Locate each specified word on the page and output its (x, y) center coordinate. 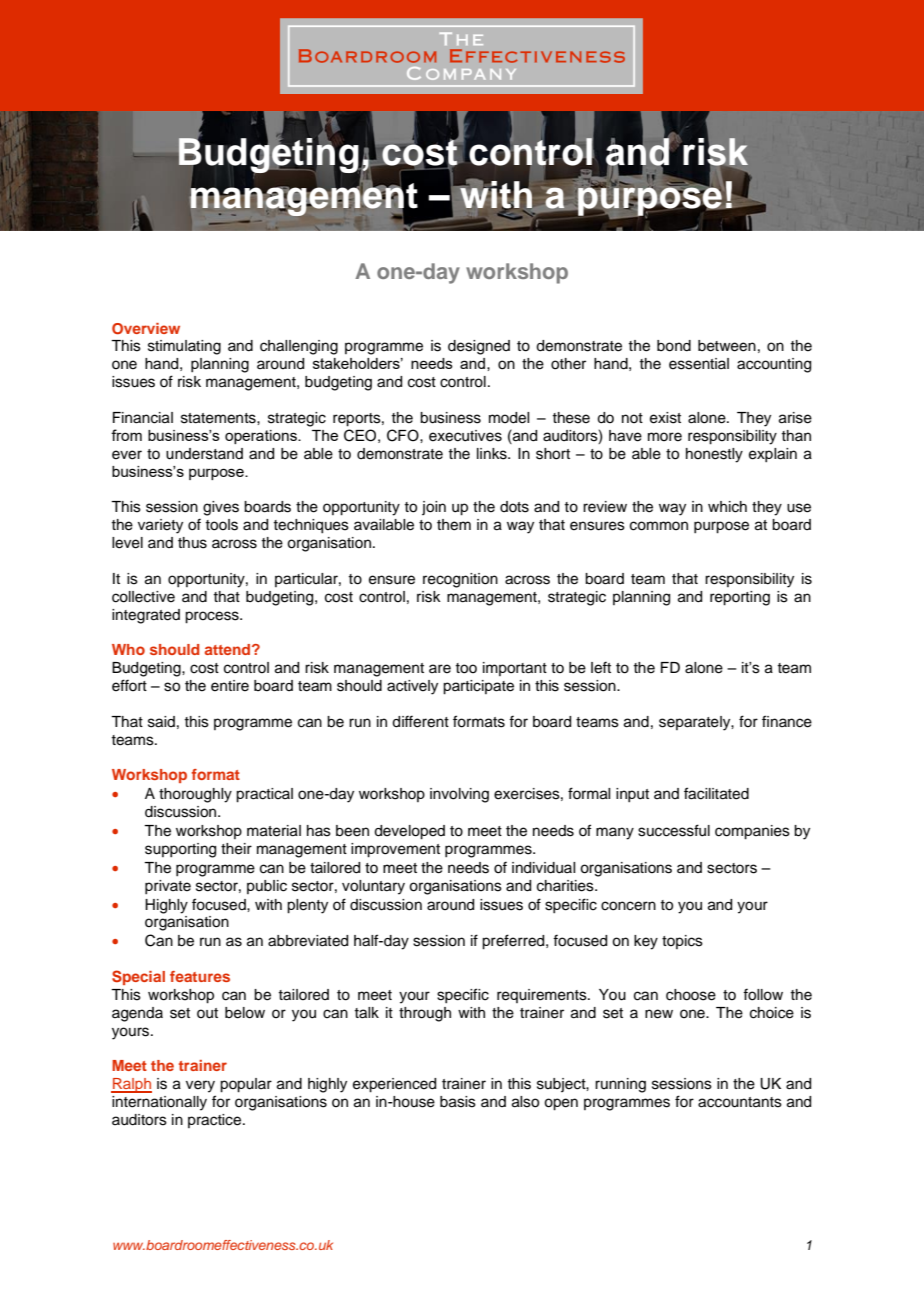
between (727, 346)
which (727, 507)
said (161, 722)
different (420, 721)
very (200, 1086)
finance (787, 721)
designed (479, 347)
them (454, 525)
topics (682, 942)
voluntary (373, 887)
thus (192, 543)
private (168, 887)
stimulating (184, 347)
